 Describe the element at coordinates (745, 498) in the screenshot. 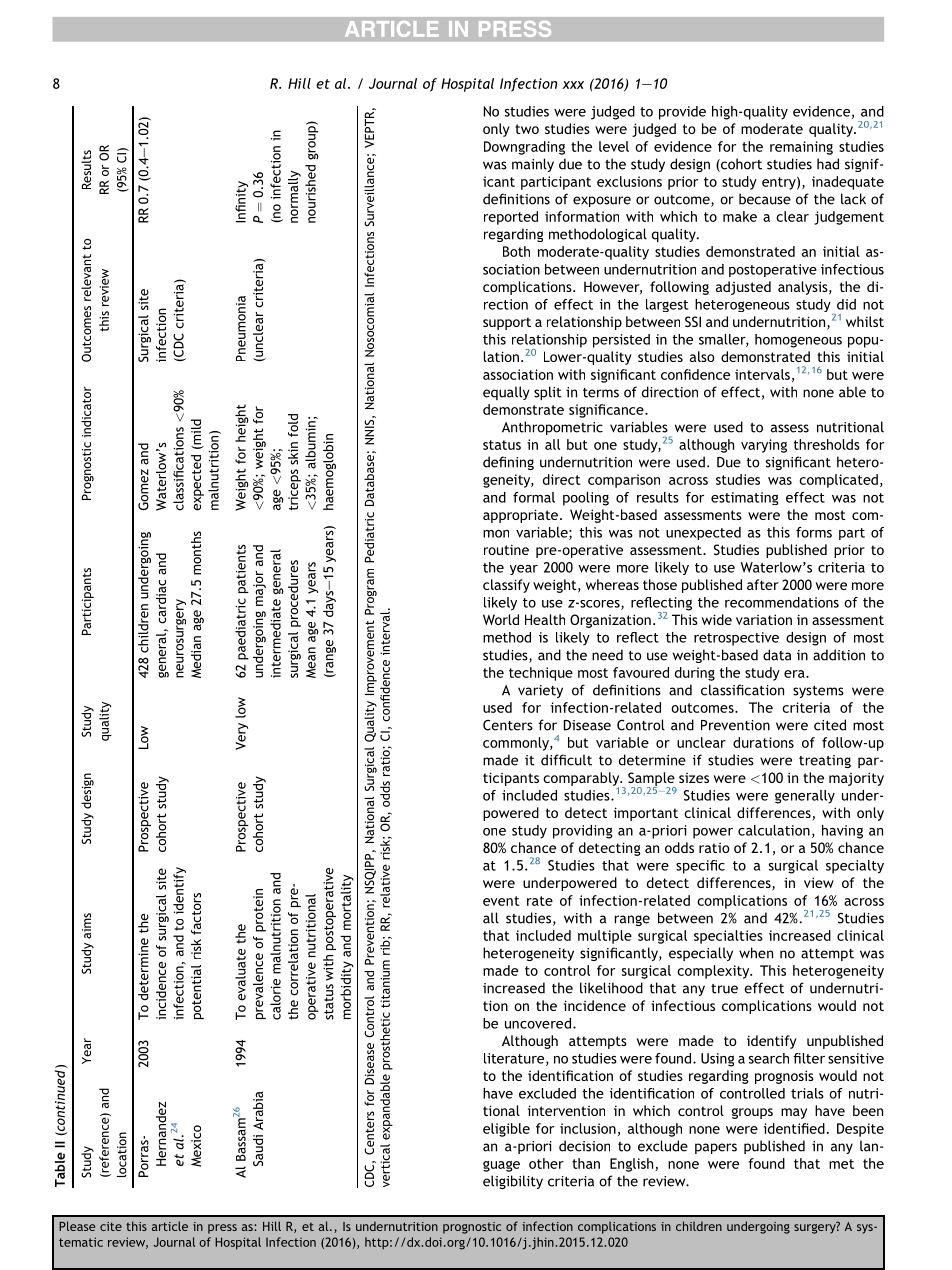

I see `estimating` at that location.
